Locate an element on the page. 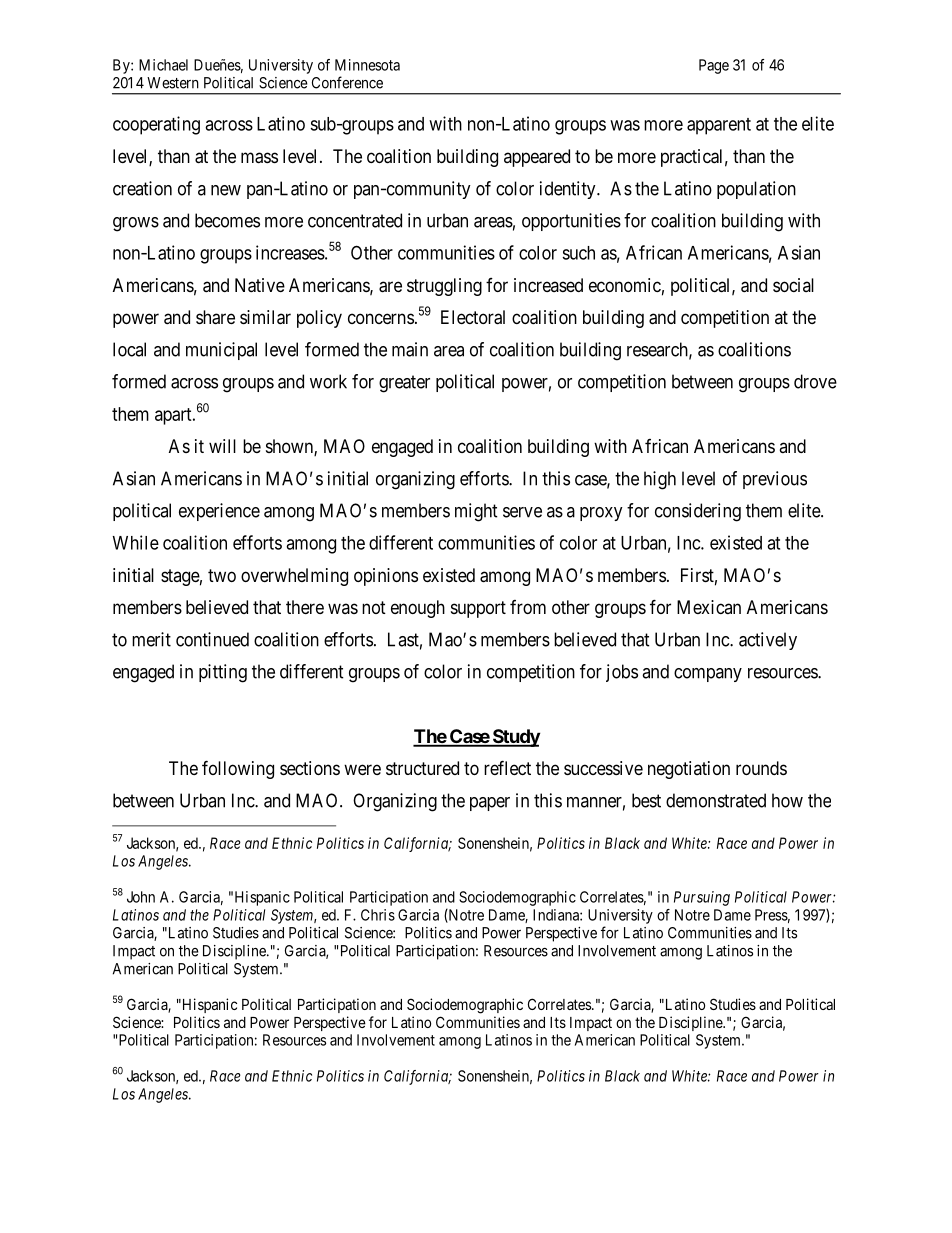 The height and width of the page is (1233, 952). Pursuing is located at coordinates (702, 898).
